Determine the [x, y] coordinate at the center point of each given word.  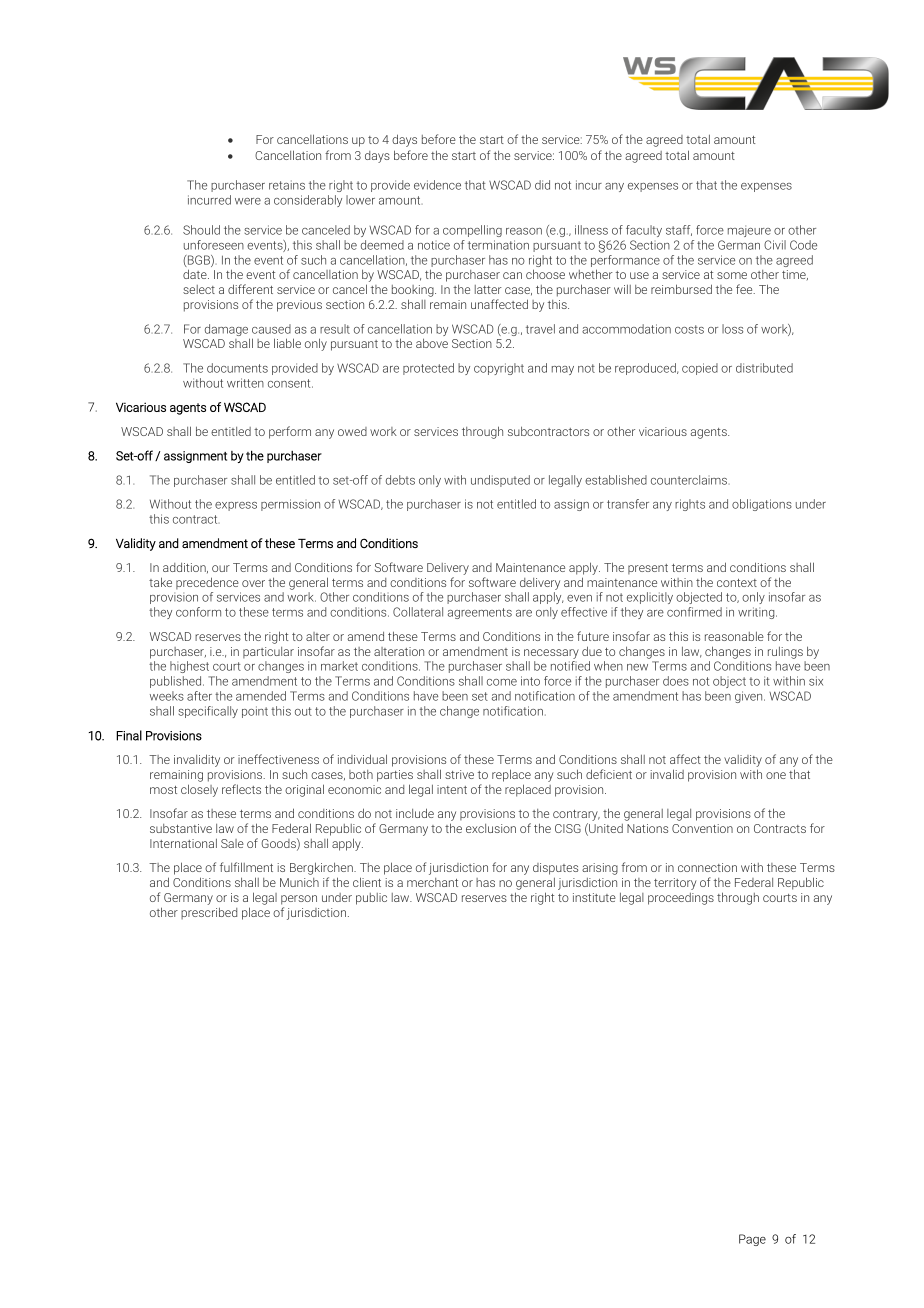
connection [707, 867]
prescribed [209, 913]
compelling [472, 231]
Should [201, 230]
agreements [480, 613]
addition [185, 568]
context [737, 583]
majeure [749, 231]
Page [752, 1240]
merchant [432, 882]
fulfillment [246, 867]
